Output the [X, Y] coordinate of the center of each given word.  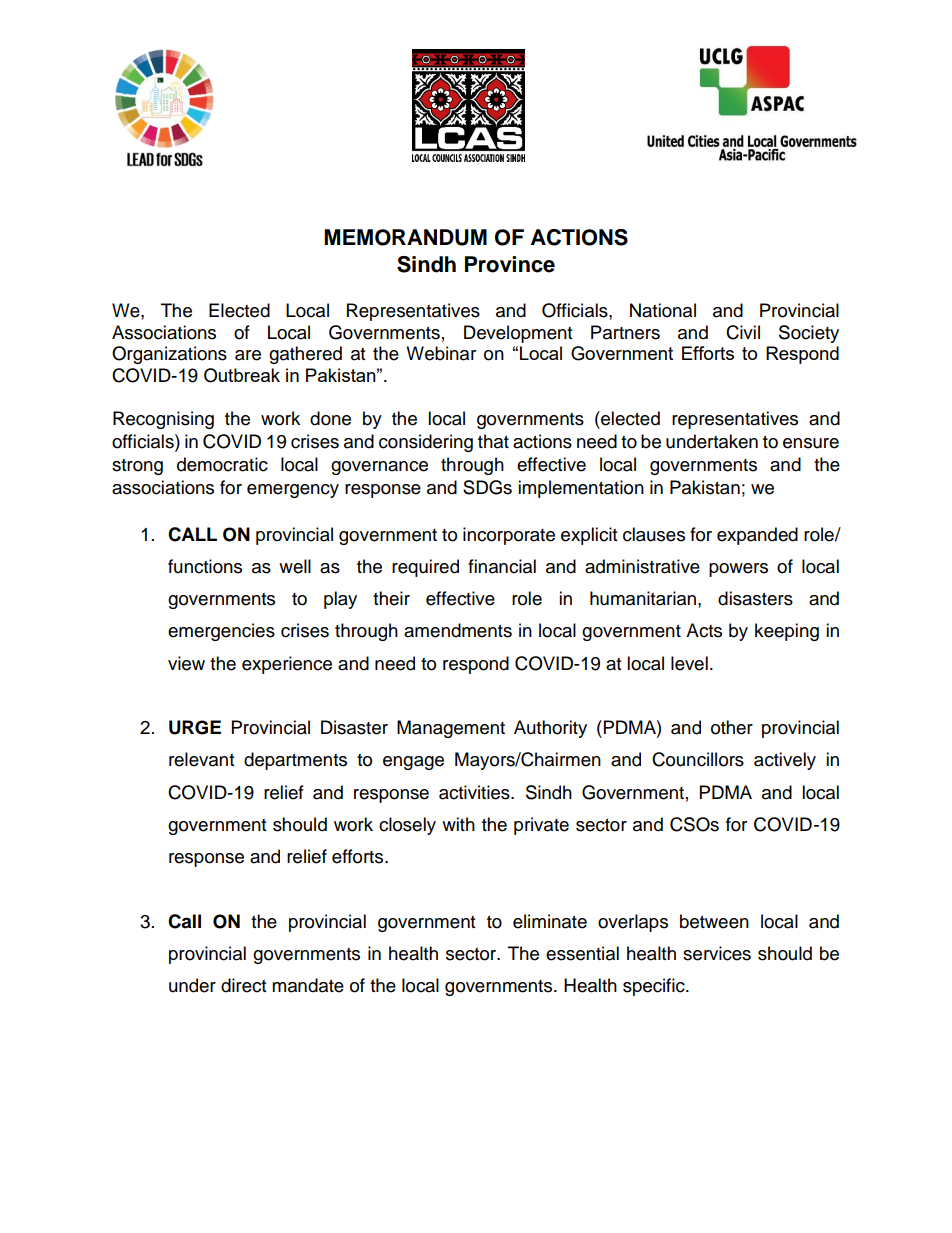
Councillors [698, 759]
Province [510, 264]
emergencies [221, 632]
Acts [704, 630]
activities [475, 792]
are [248, 355]
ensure [811, 443]
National [663, 310]
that [493, 441]
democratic [222, 464]
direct [243, 985]
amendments [458, 630]
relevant [201, 759]
